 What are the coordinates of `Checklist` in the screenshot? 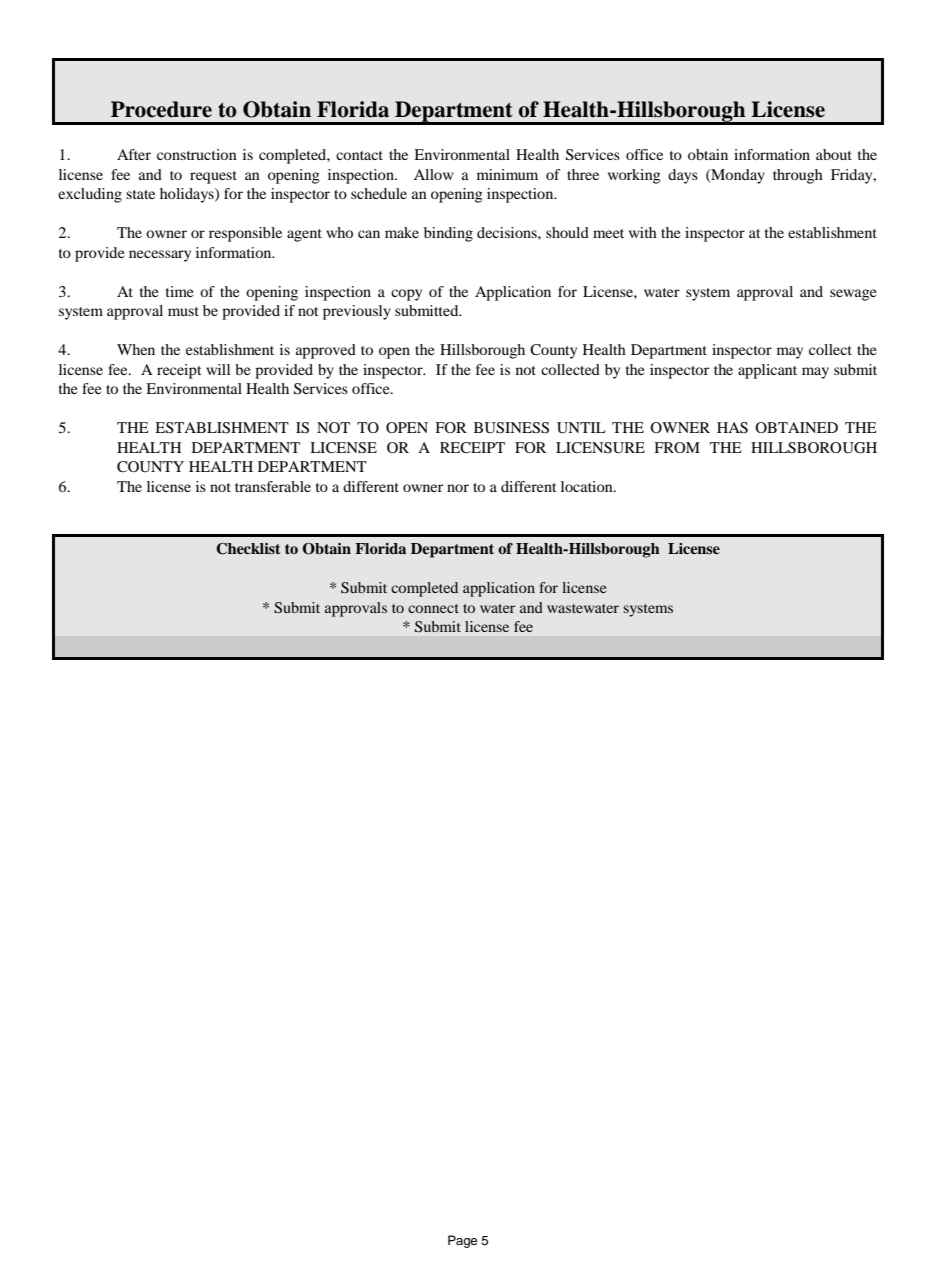 It's located at (248, 549).
